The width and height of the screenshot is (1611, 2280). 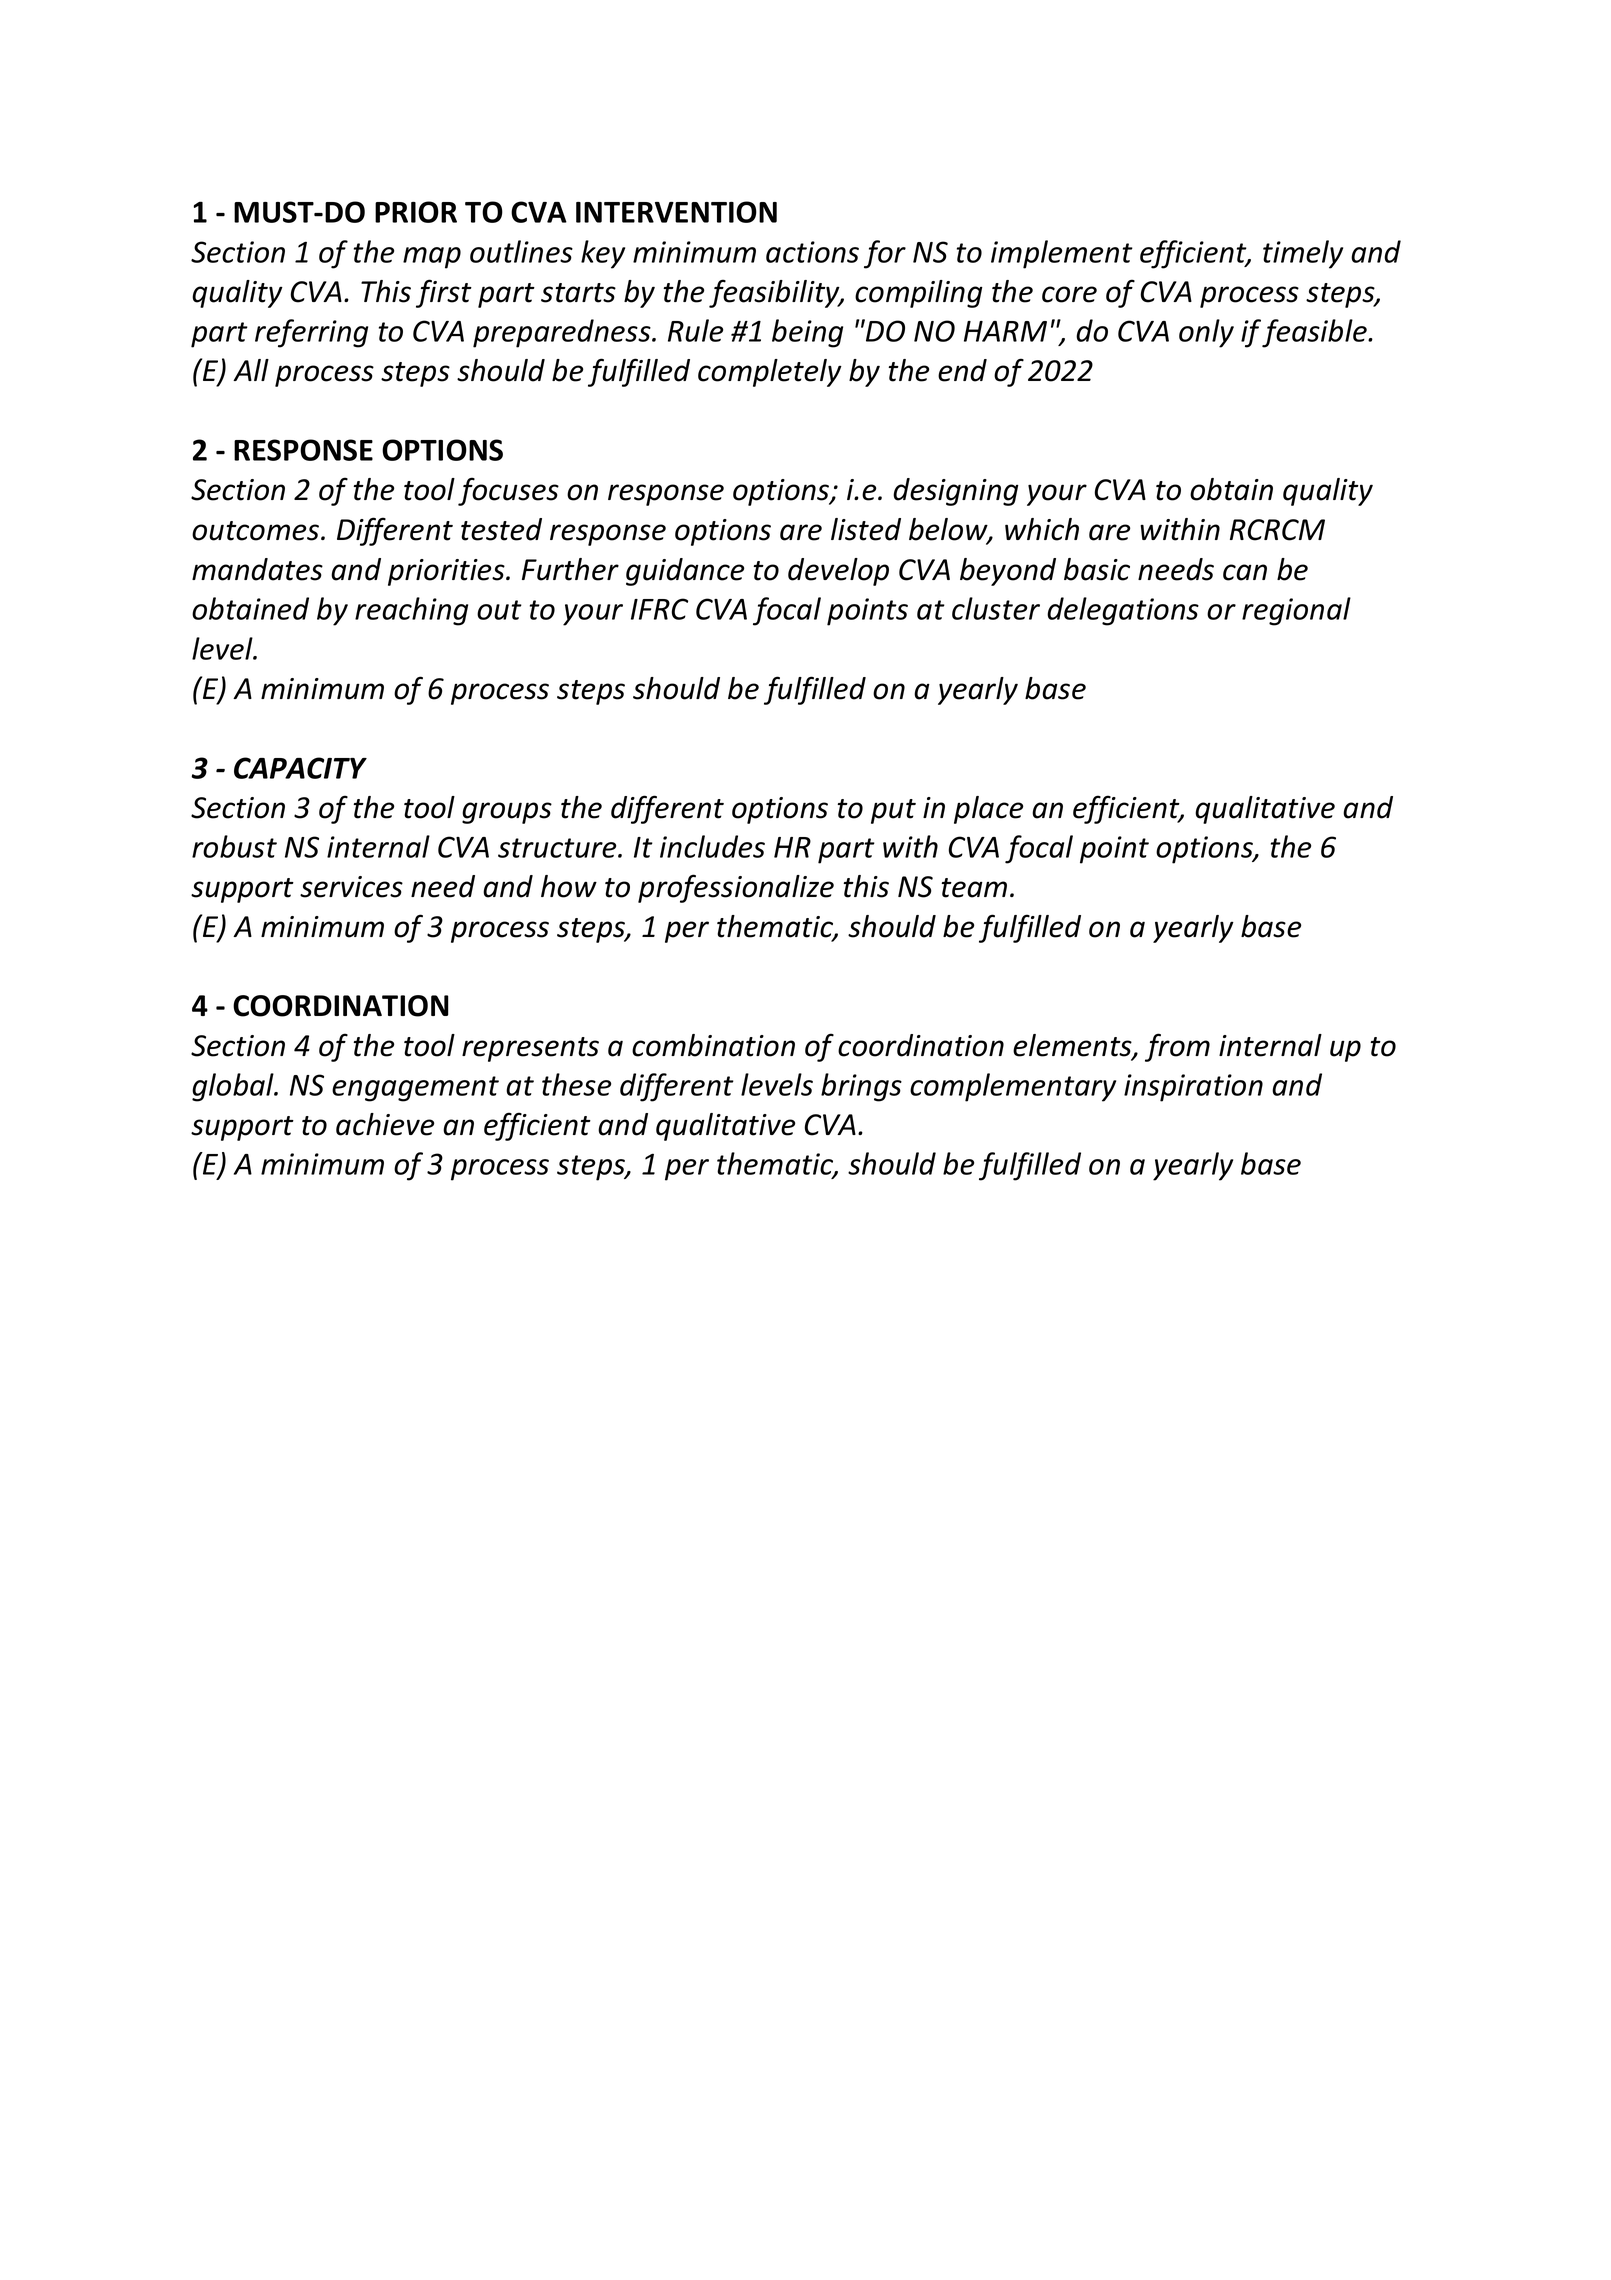 What do you see at coordinates (432, 258) in the screenshot?
I see `map` at bounding box center [432, 258].
